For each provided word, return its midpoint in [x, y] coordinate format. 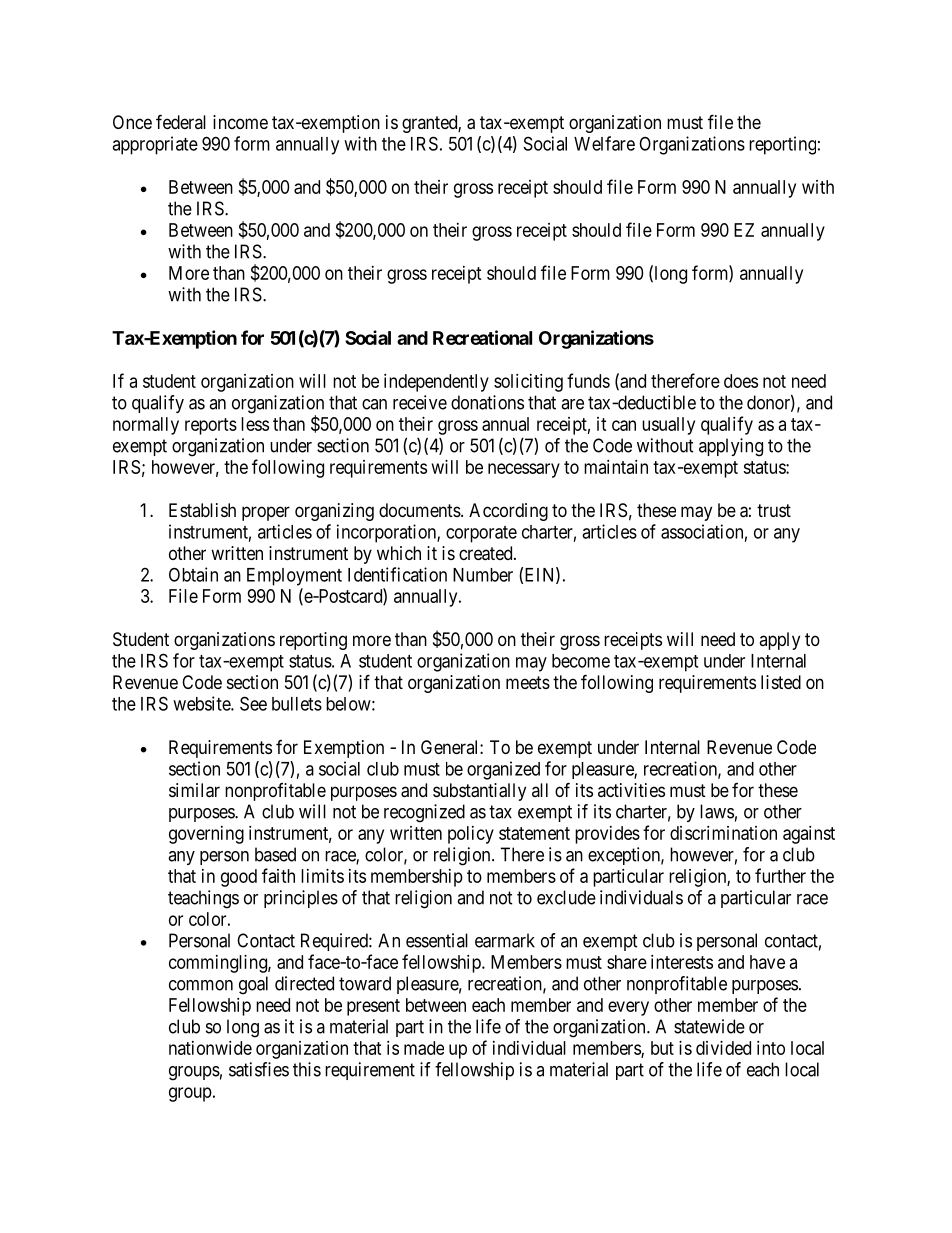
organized [503, 770]
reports [211, 426]
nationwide [210, 1048]
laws [717, 811]
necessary [524, 470]
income [240, 122]
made [424, 1048]
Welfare [604, 143]
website [202, 703]
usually [668, 426]
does [741, 381]
